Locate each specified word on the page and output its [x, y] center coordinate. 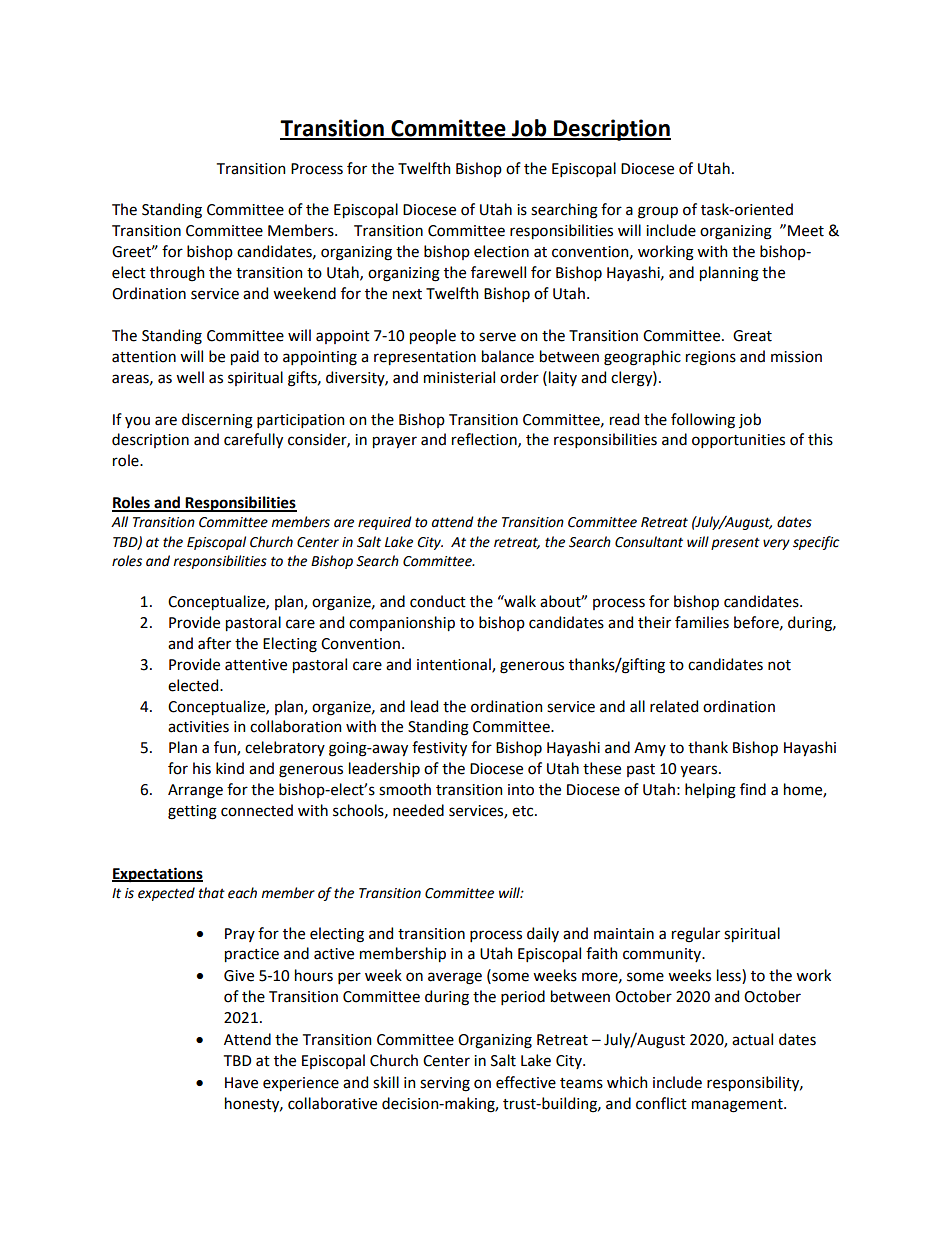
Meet [806, 231]
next [407, 294]
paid [245, 357]
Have [241, 1083]
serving [445, 1084]
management [738, 1106]
